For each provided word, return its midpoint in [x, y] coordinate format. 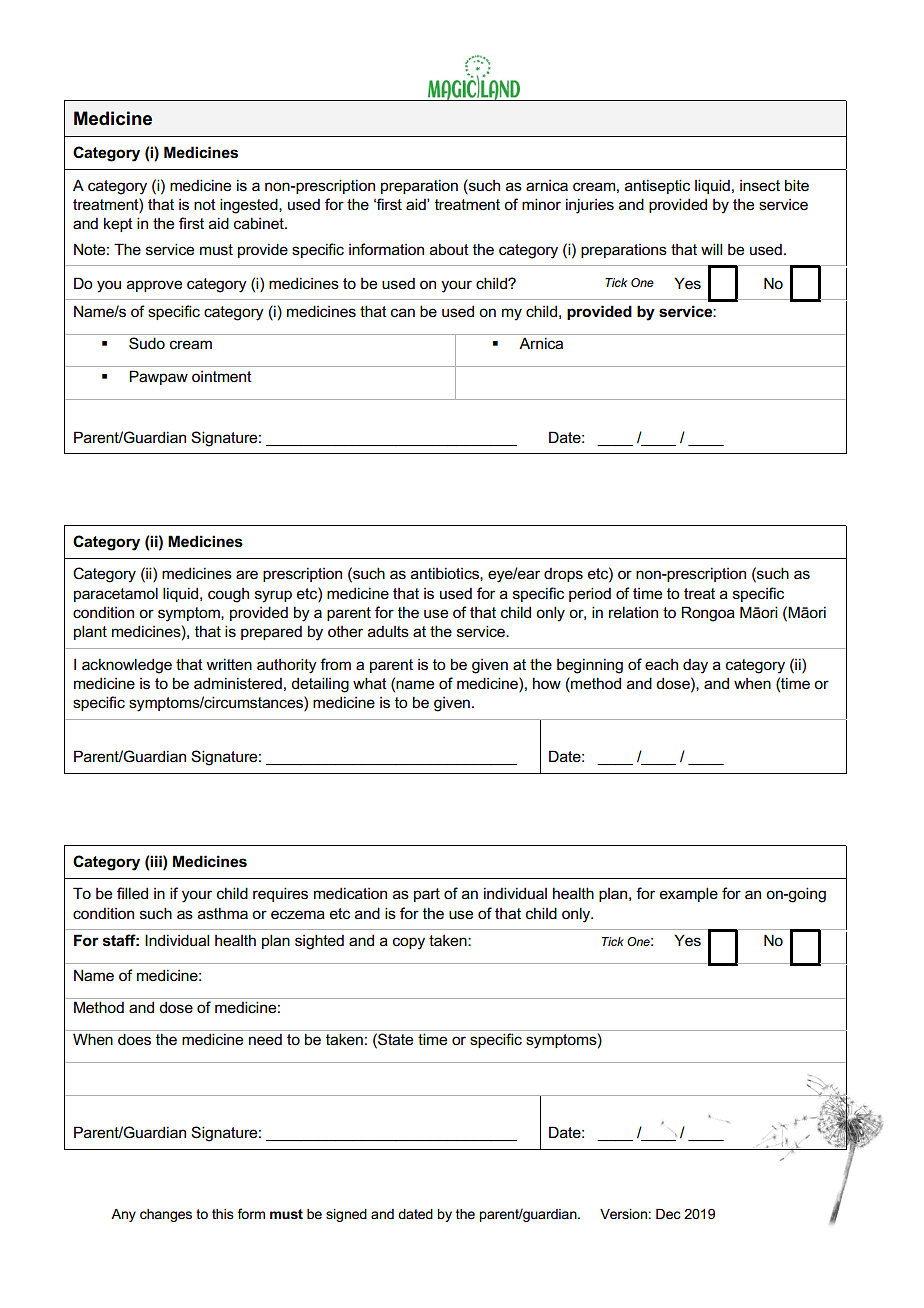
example [689, 894]
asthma [223, 913]
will [711, 249]
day [695, 666]
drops [563, 575]
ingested [250, 206]
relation [633, 612]
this [223, 1214]
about [449, 249]
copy [409, 943]
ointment [222, 376]
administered [238, 683]
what [370, 683]
